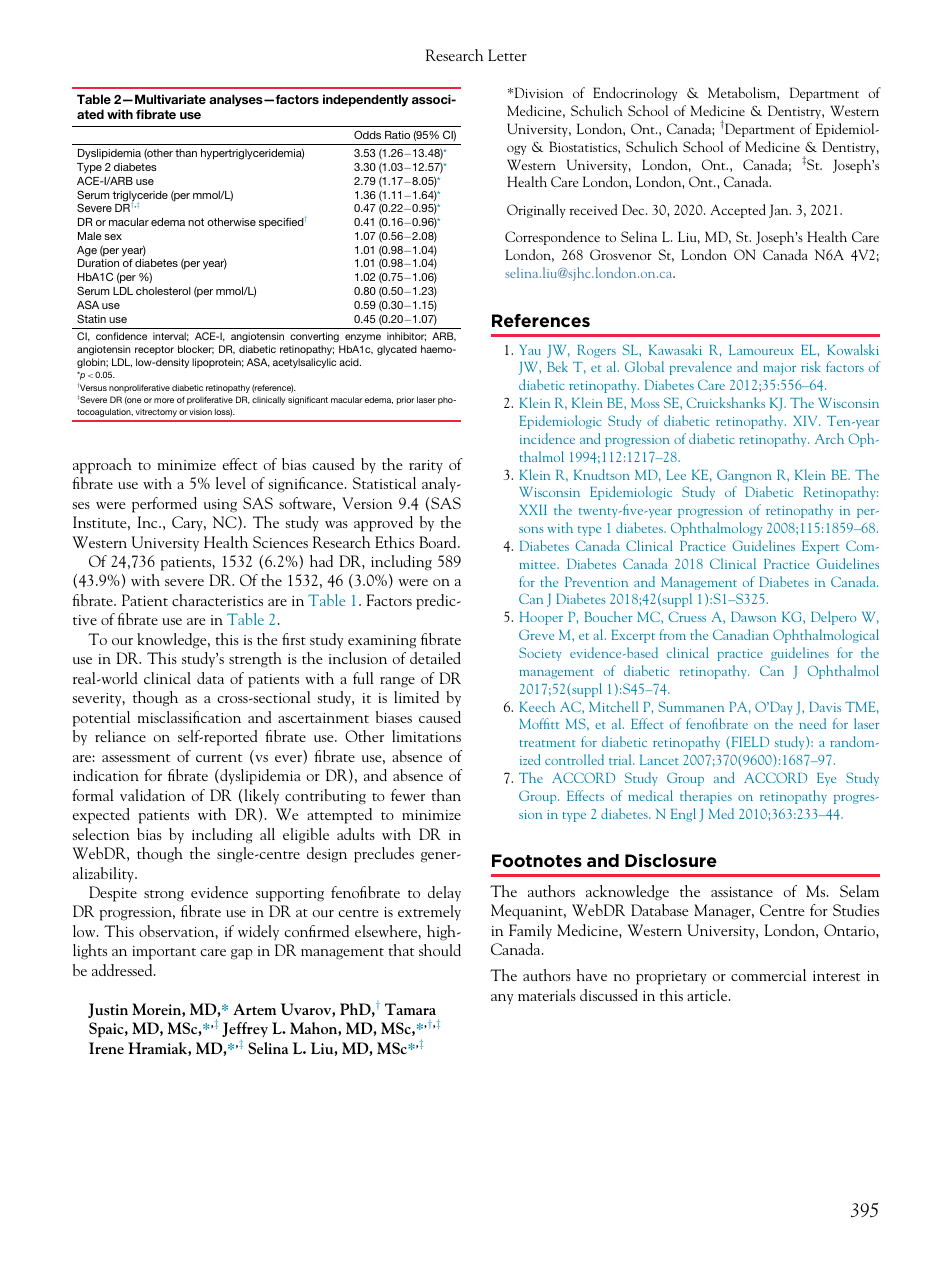 The width and height of the document is (952, 1275). What do you see at coordinates (245, 1031) in the document?
I see `Jeffrey` at bounding box center [245, 1031].
